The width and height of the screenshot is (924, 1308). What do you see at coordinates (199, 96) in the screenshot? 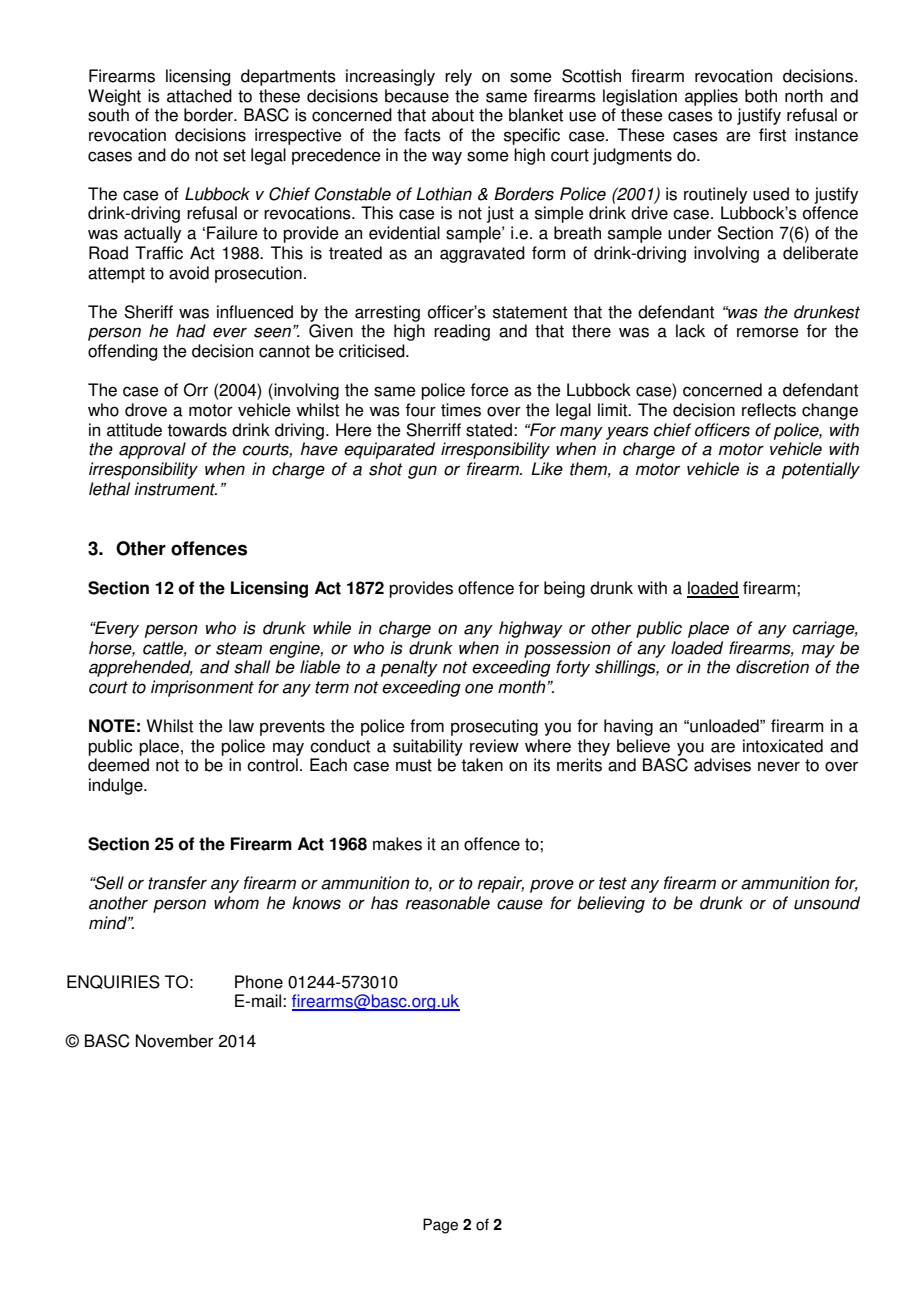
I see `attached` at bounding box center [199, 96].
